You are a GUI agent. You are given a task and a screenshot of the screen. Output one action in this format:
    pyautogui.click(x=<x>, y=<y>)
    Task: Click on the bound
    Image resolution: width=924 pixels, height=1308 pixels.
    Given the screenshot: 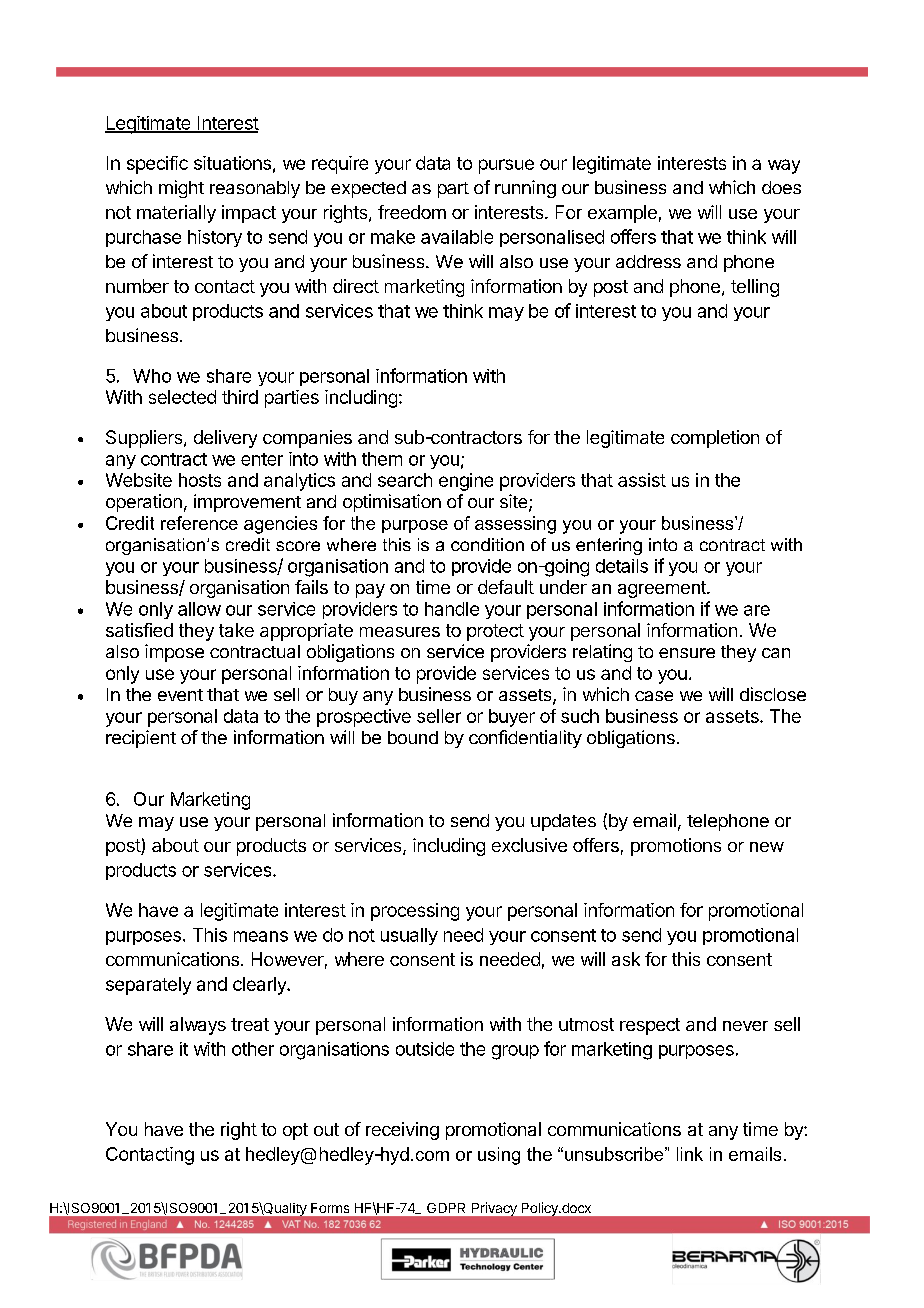 What is the action you would take?
    pyautogui.click(x=413, y=737)
